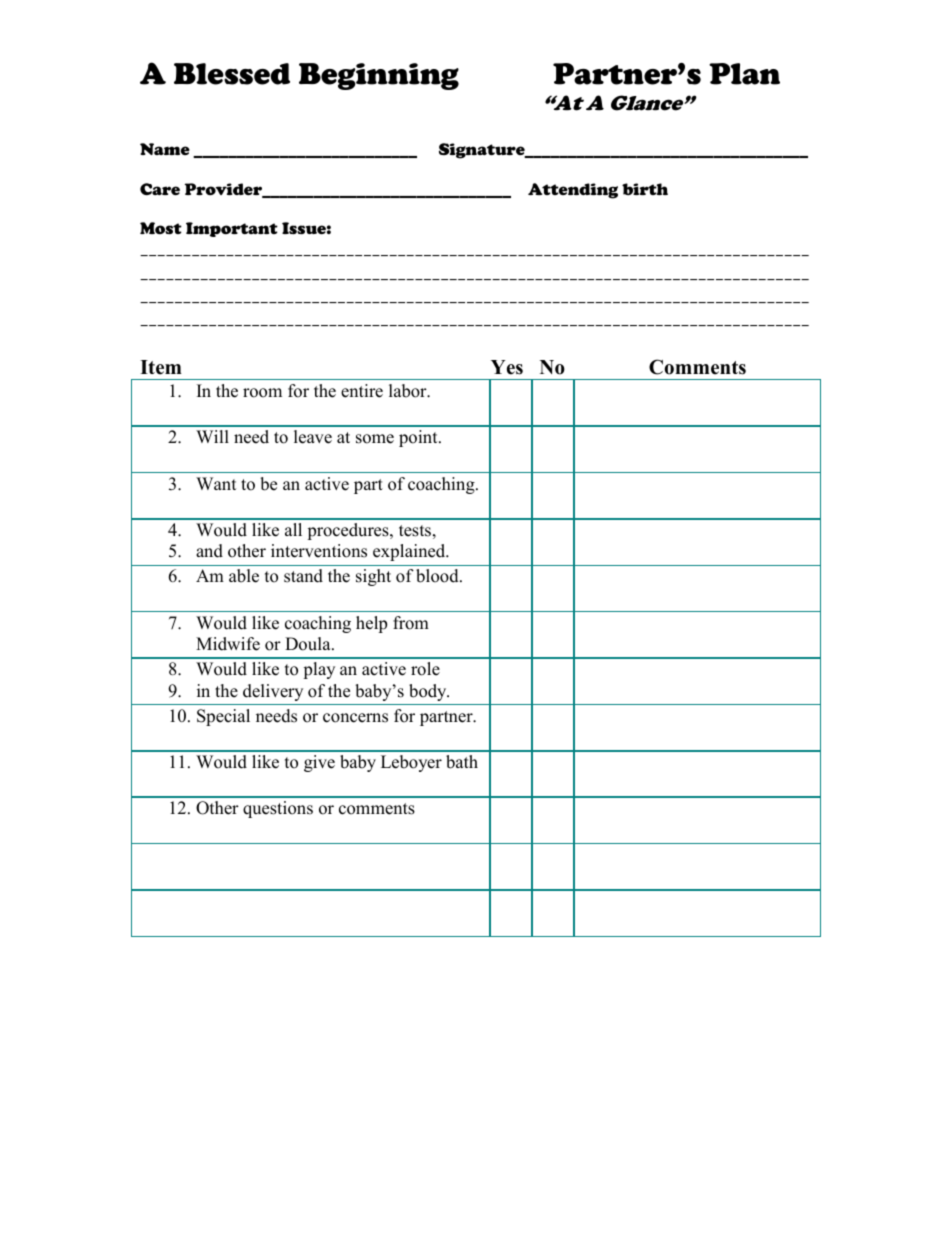  Describe the element at coordinates (744, 74) in the page. I see `Plan` at that location.
